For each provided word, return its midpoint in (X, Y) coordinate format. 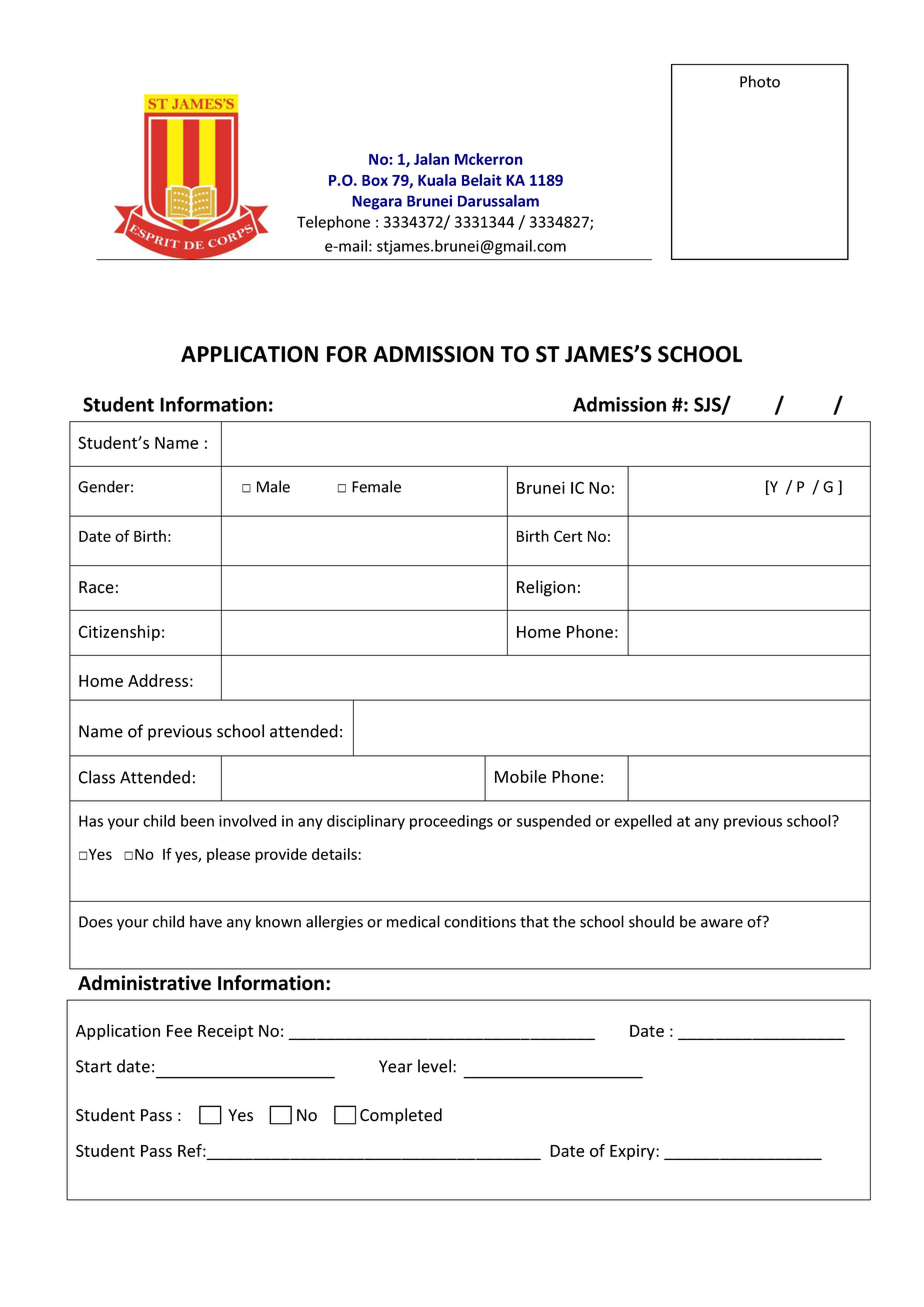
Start (94, 1066)
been (197, 821)
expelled (643, 822)
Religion (546, 588)
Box (375, 180)
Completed (401, 1116)
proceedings (451, 822)
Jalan (431, 159)
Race (96, 587)
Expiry (633, 1152)
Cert (568, 536)
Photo (760, 81)
